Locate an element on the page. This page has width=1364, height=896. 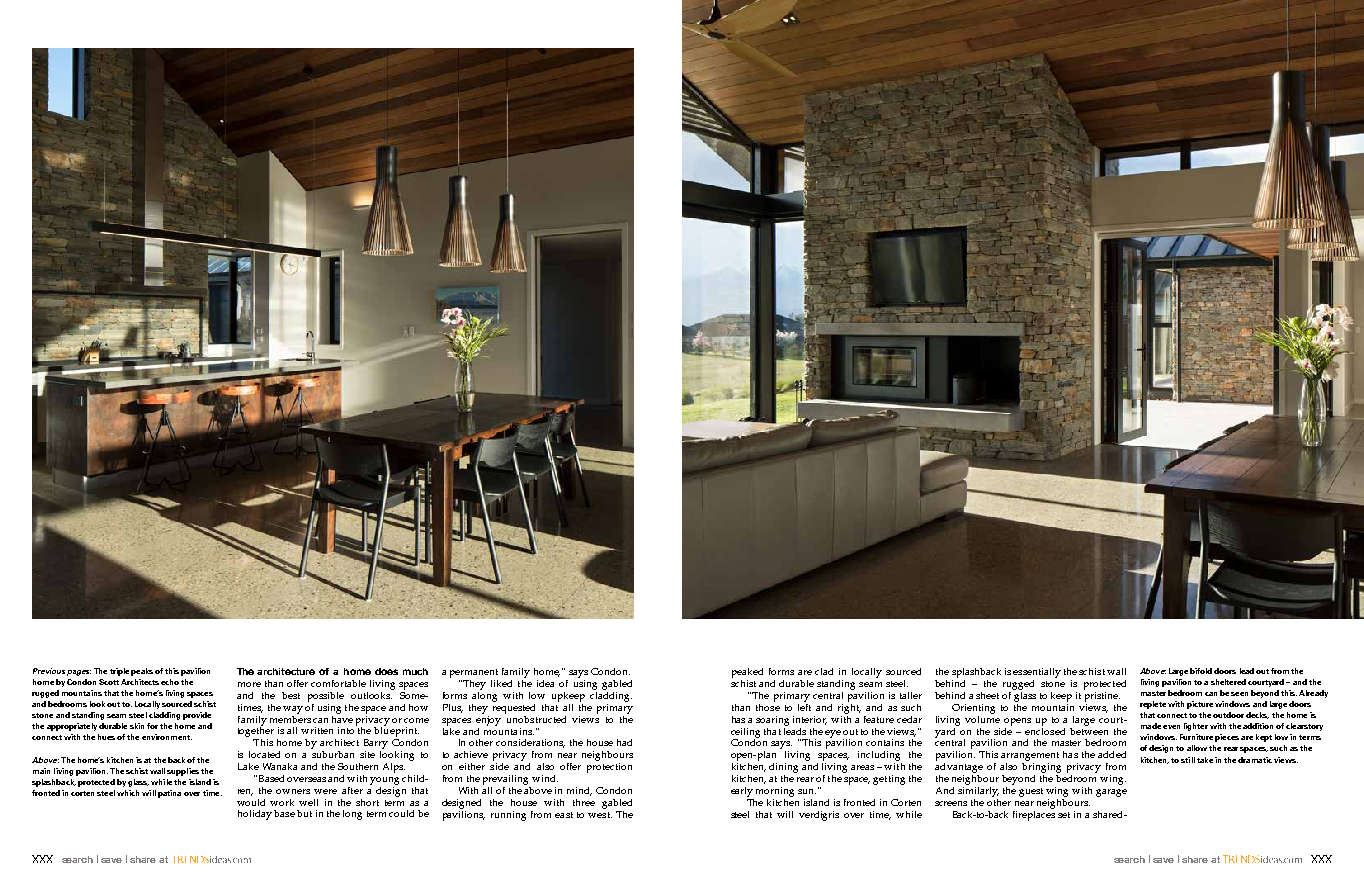
holiday is located at coordinates (255, 815).
